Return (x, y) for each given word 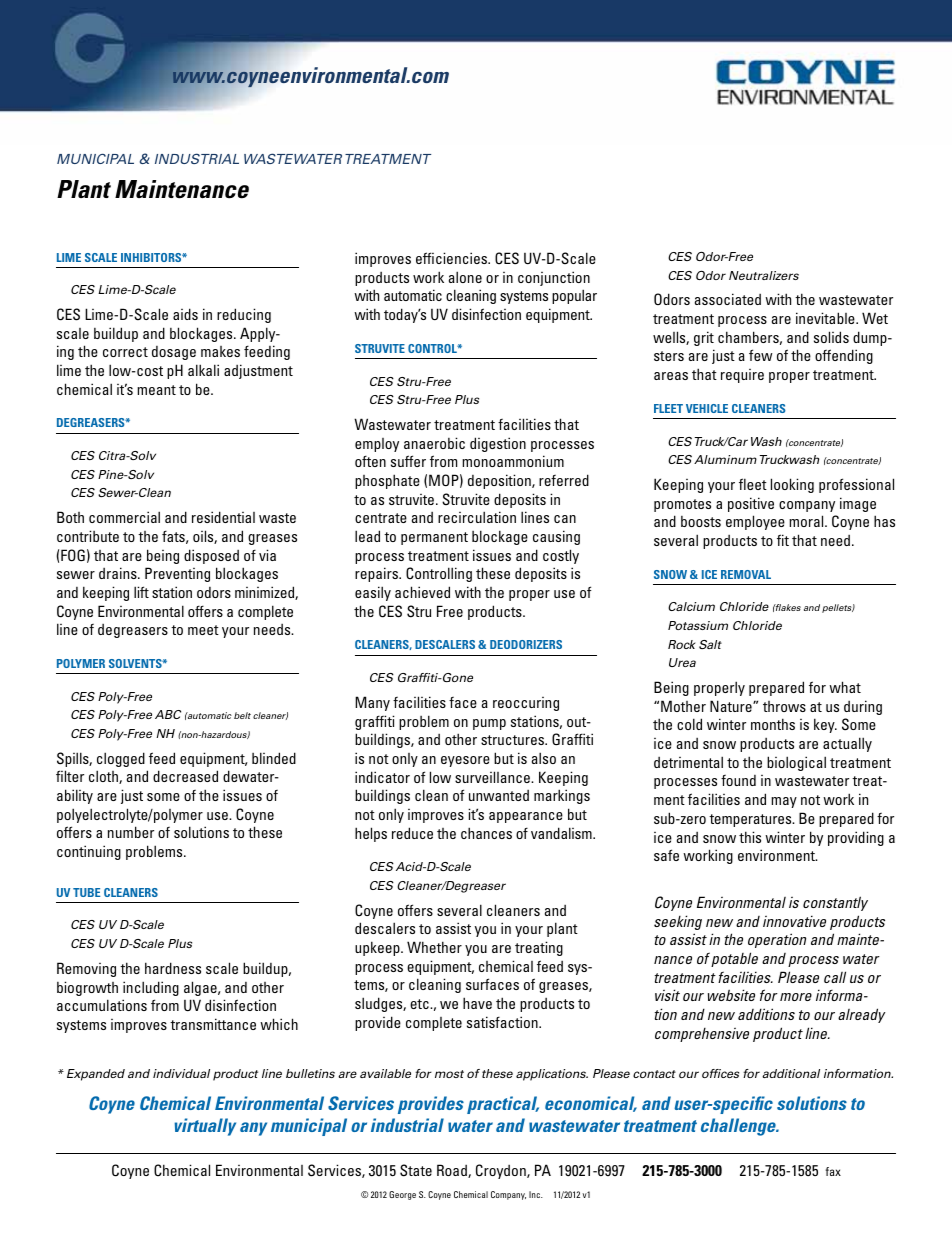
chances (486, 833)
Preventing (177, 574)
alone (465, 277)
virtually (205, 1127)
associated (728, 299)
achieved (422, 592)
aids (185, 314)
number (131, 832)
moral (807, 521)
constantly (835, 903)
